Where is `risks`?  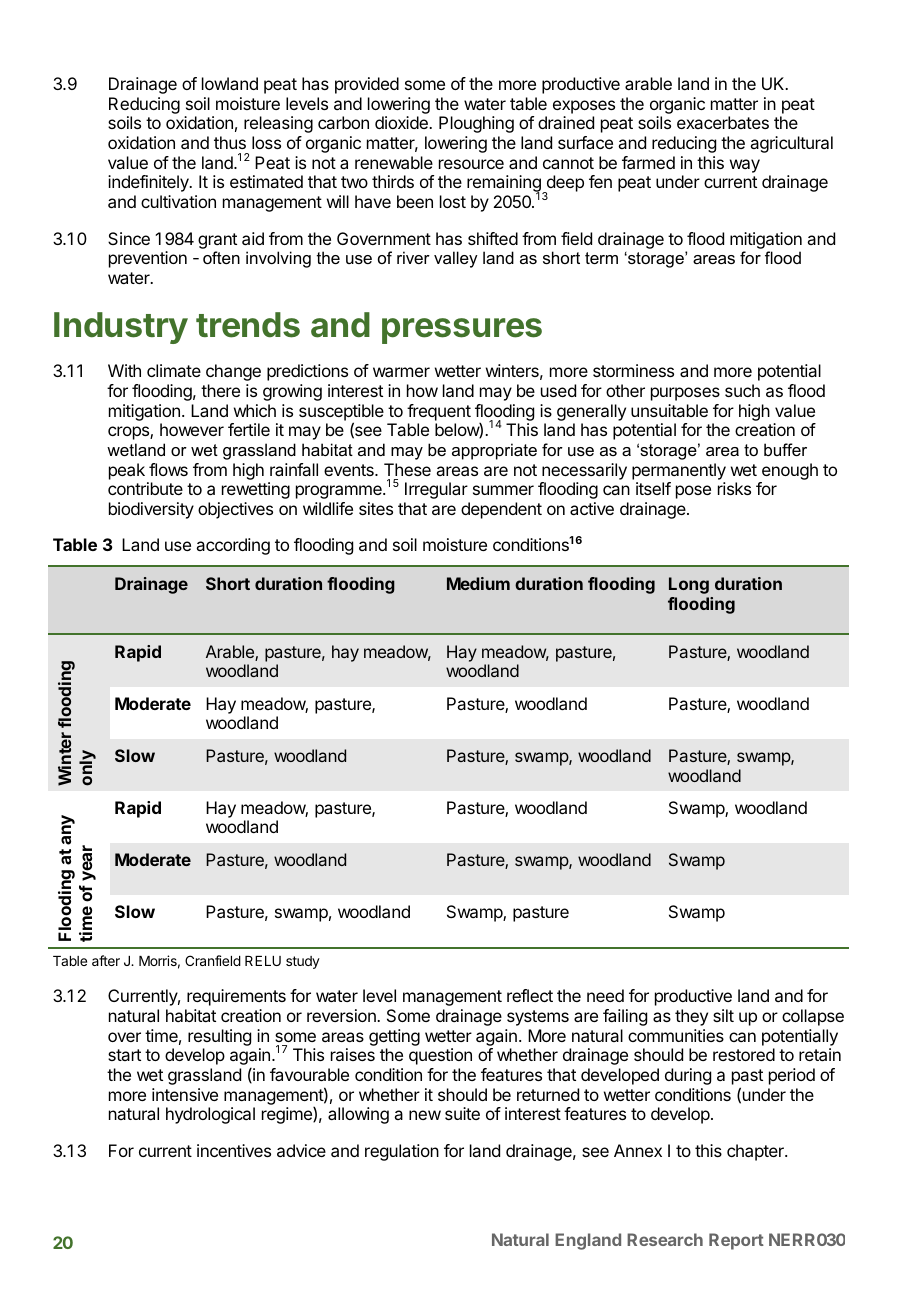
risks is located at coordinates (734, 488).
